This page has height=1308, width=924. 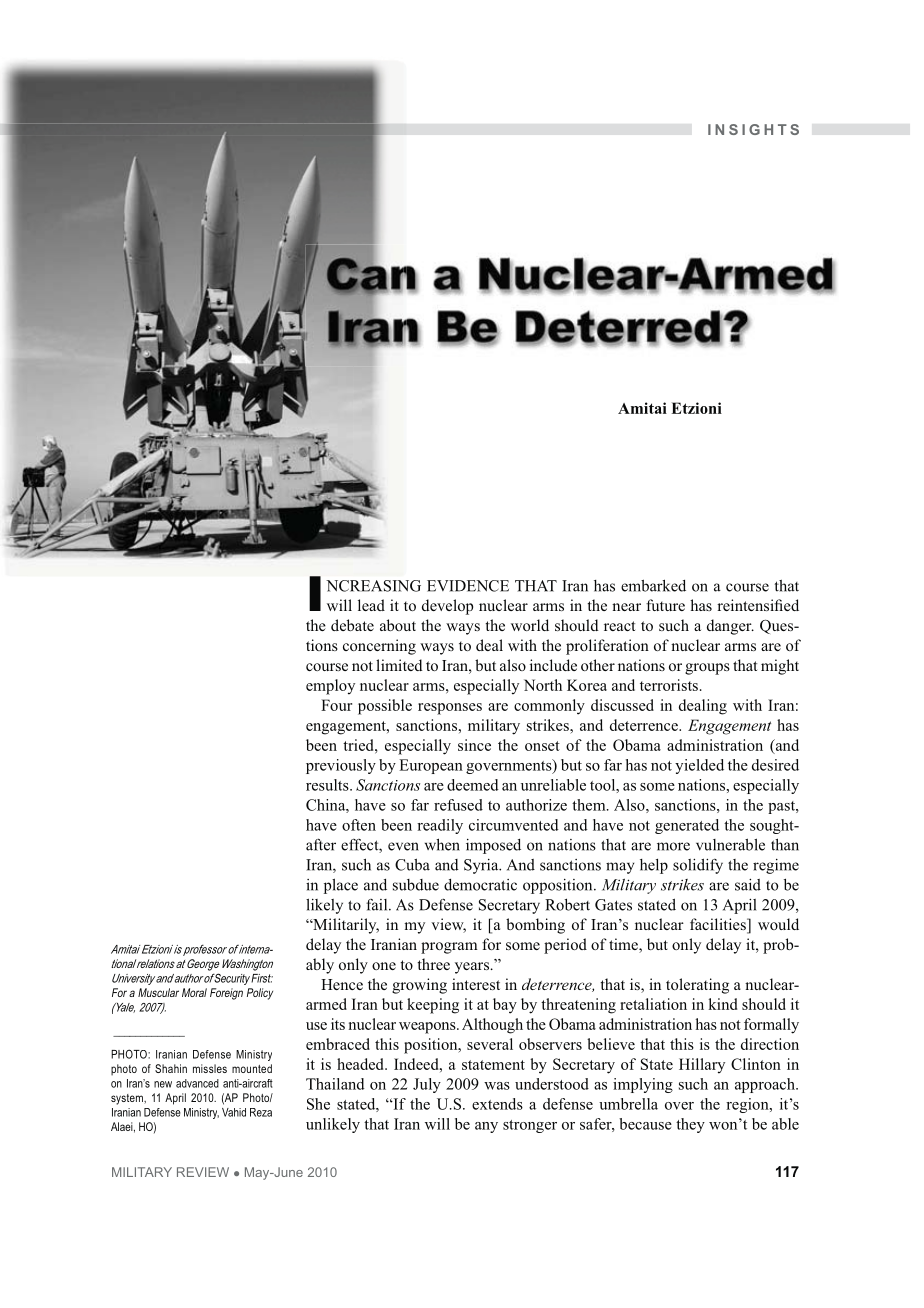 I want to click on employ, so click(x=330, y=687).
